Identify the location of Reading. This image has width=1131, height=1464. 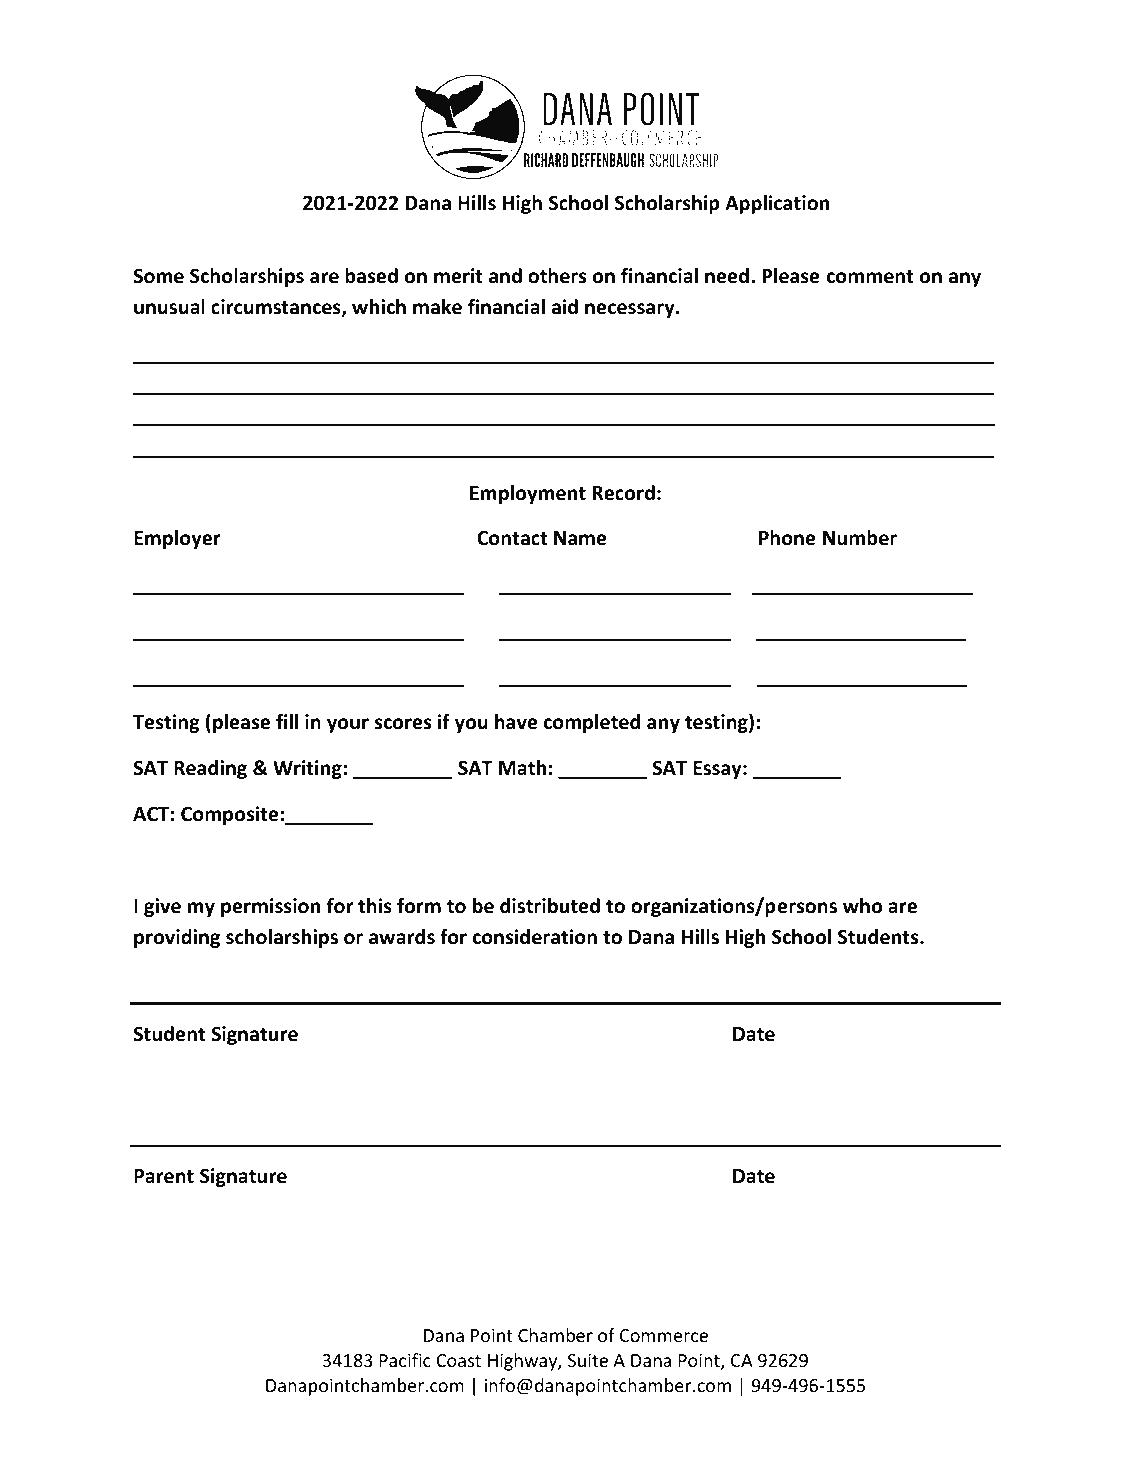
(210, 769).
